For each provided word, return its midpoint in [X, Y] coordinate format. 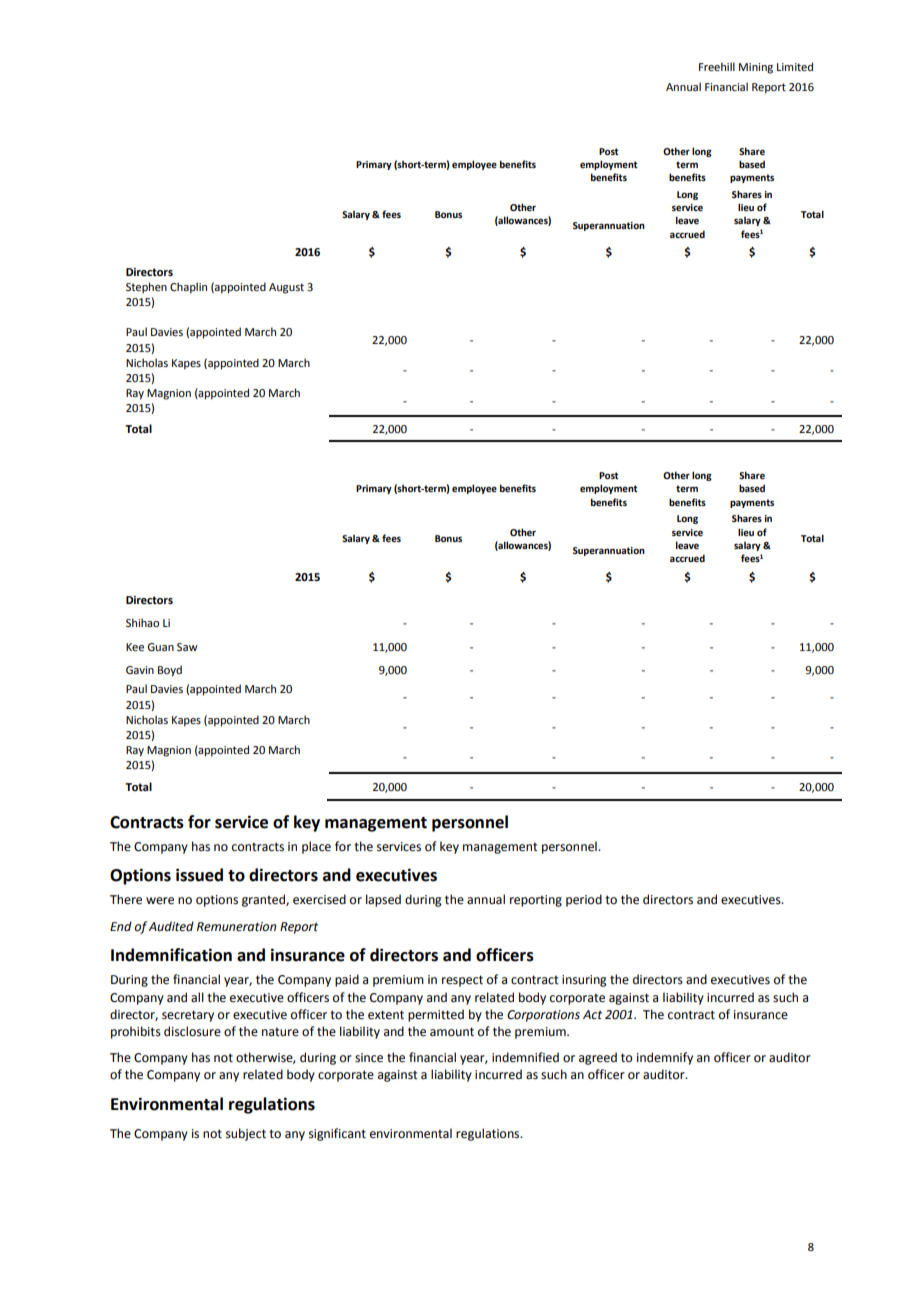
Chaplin [188, 288]
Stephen [146, 288]
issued [199, 875]
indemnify [665, 1058]
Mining [756, 68]
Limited [795, 66]
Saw [187, 647]
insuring [584, 981]
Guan [160, 647]
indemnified [525, 1057]
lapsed [383, 900]
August [286, 288]
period [584, 900]
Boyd [170, 671]
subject [246, 1134]
